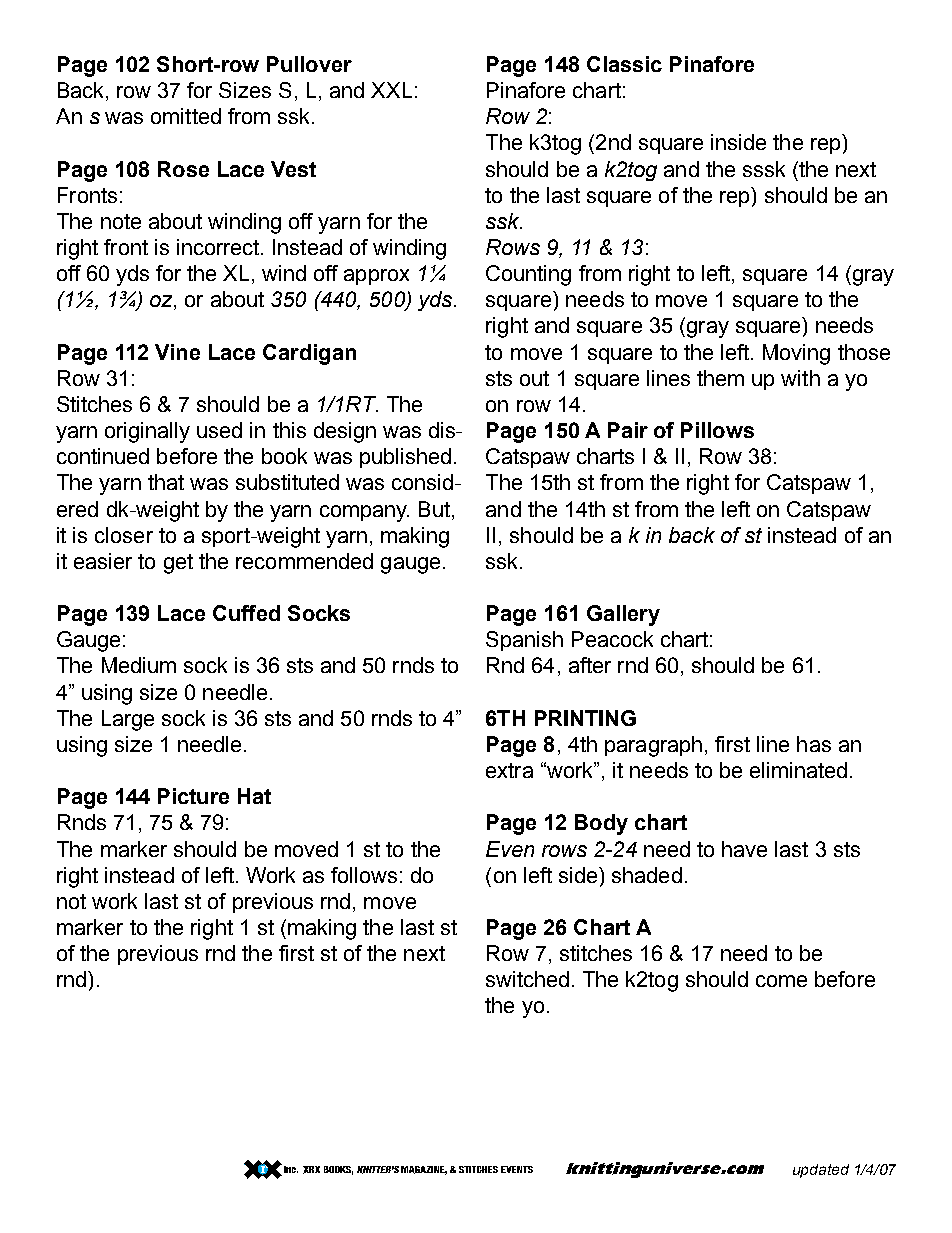 The height and width of the screenshot is (1233, 952). What do you see at coordinates (796, 354) in the screenshot?
I see `Moving` at bounding box center [796, 354].
